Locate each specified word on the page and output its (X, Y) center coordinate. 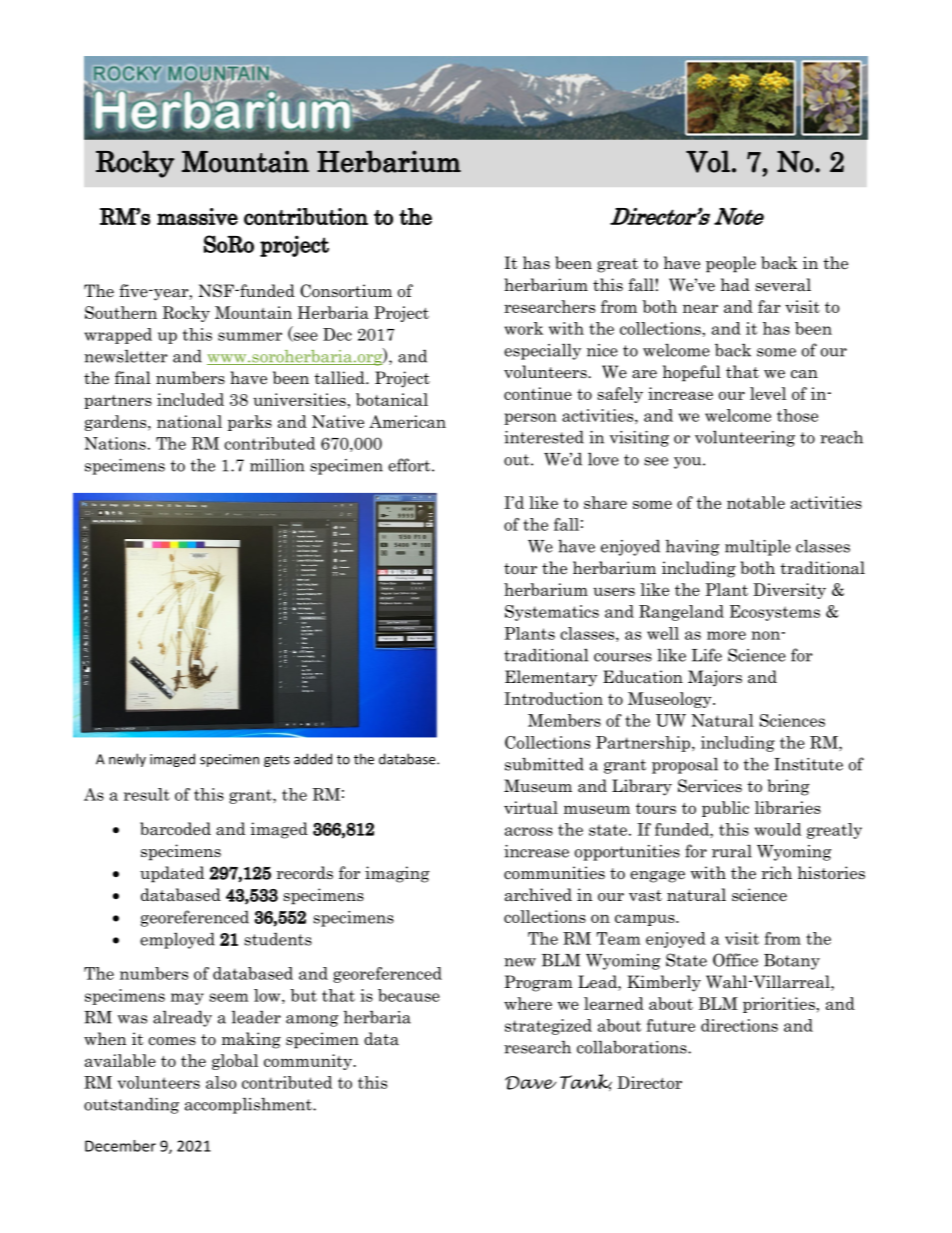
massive (197, 216)
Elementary (551, 678)
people (731, 264)
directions (739, 1025)
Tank (586, 1083)
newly (127, 760)
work (524, 328)
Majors (715, 678)
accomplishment (249, 1105)
